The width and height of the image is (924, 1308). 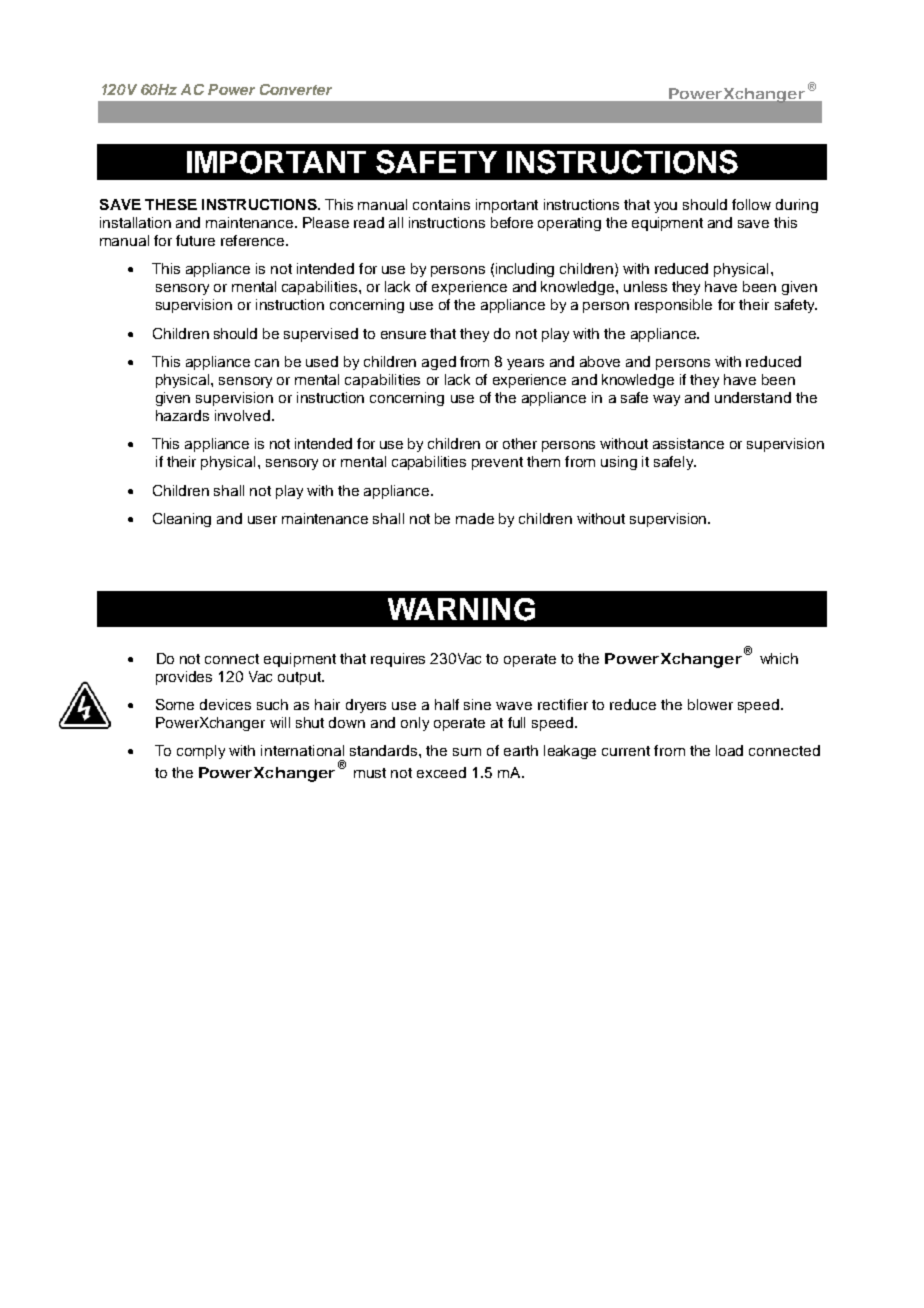 What do you see at coordinates (201, 752) in the image?
I see `comply` at bounding box center [201, 752].
